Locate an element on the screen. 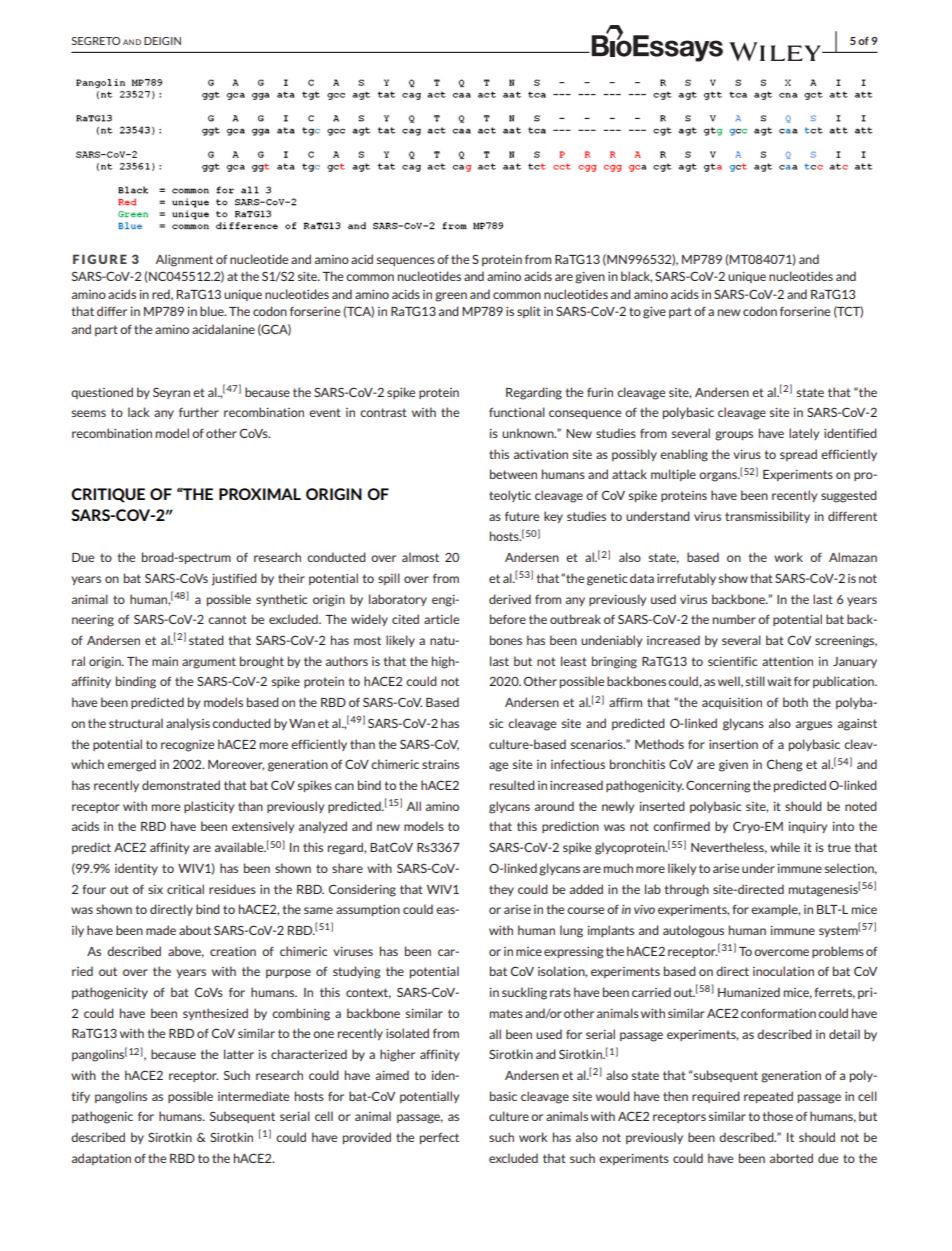 This screenshot has height=1251, width=952. green is located at coordinates (451, 297).
